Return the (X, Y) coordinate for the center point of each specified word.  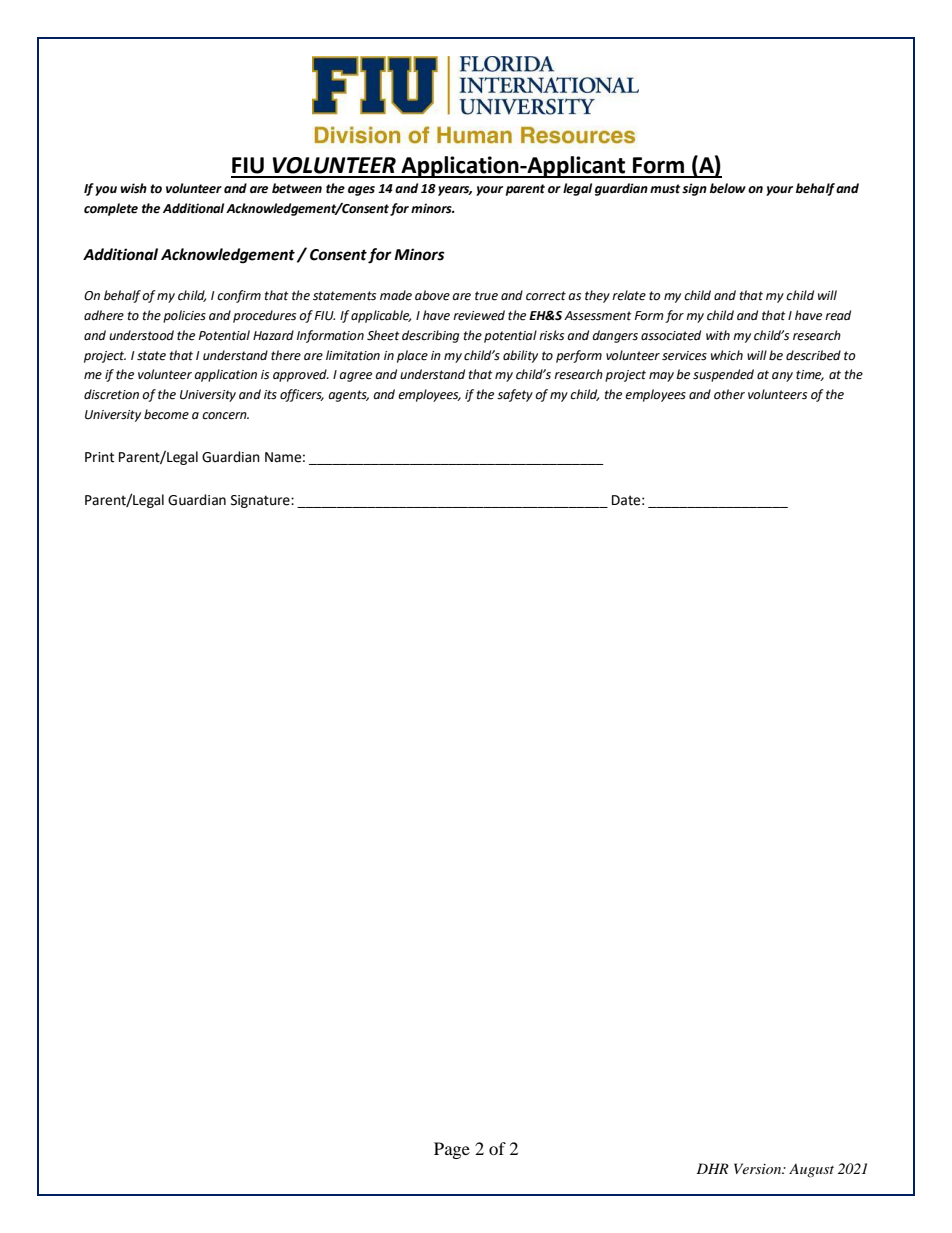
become (166, 414)
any (782, 377)
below (728, 188)
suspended (723, 375)
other (729, 394)
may (661, 377)
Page (452, 1150)
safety (515, 395)
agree (355, 377)
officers (302, 395)
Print (99, 457)
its (270, 395)
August (811, 1171)
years (455, 191)
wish (133, 188)
